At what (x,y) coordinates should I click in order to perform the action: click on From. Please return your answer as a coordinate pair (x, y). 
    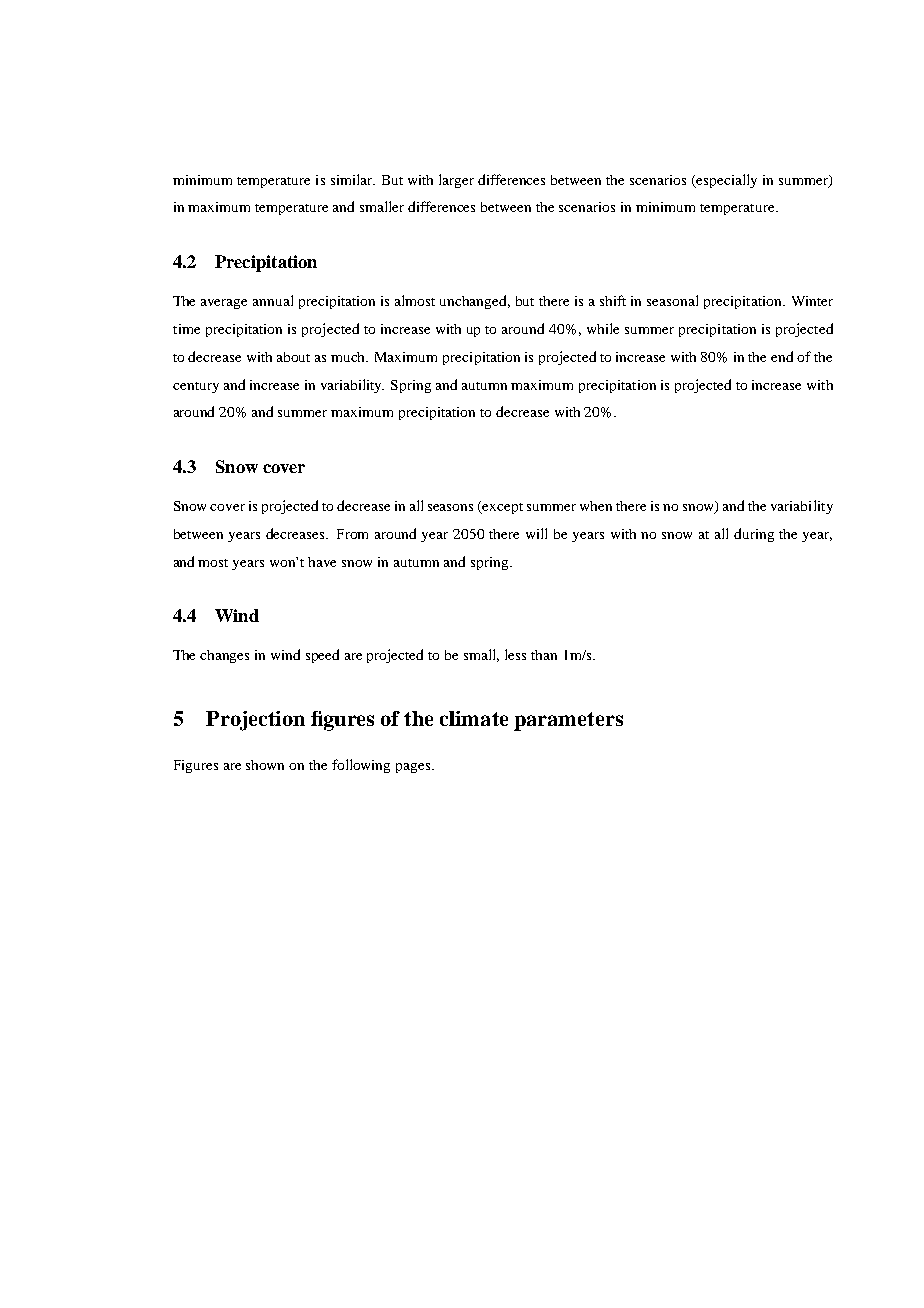
    Looking at the image, I should click on (352, 534).
